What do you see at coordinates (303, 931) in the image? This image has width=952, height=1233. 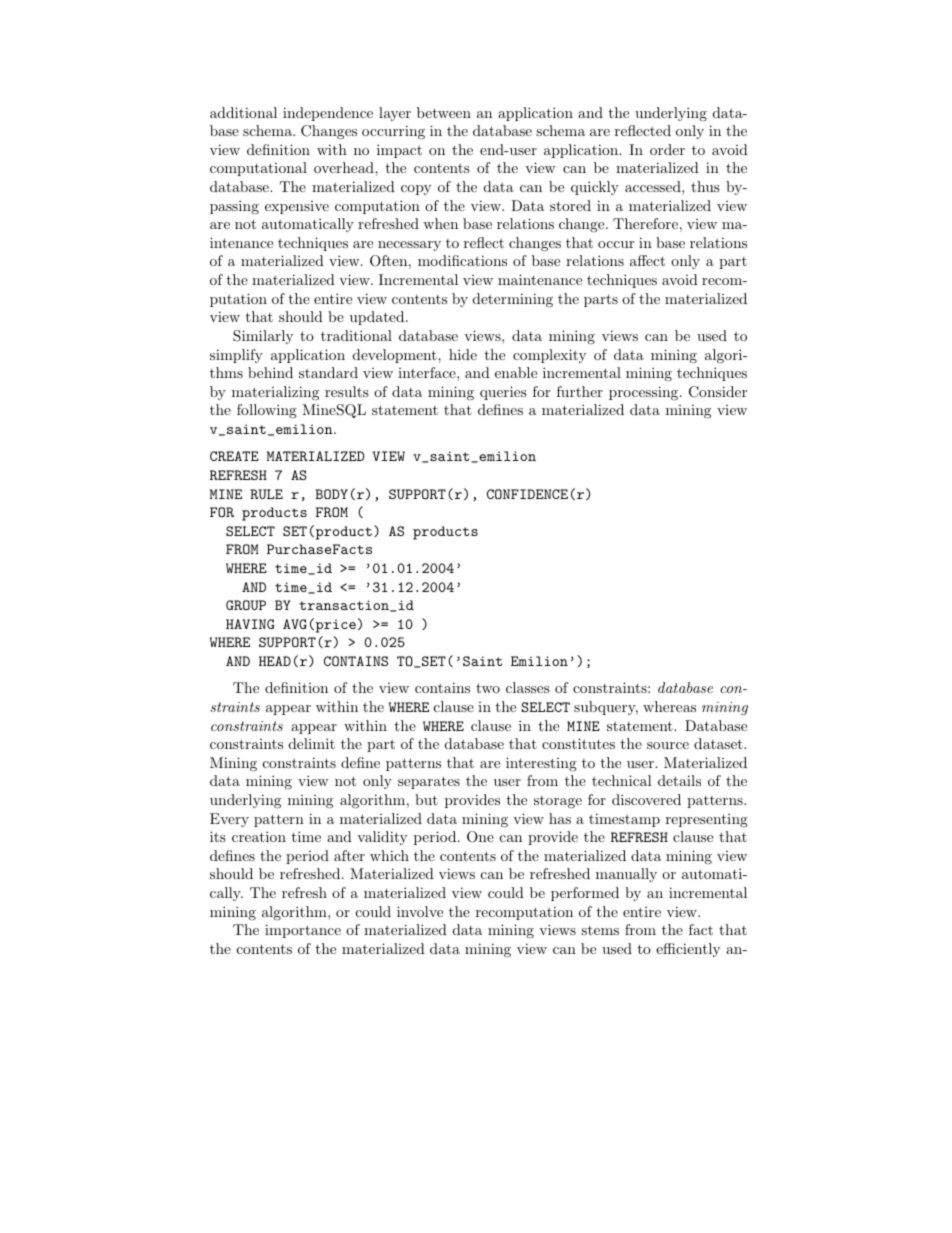 I see `importance` at bounding box center [303, 931].
